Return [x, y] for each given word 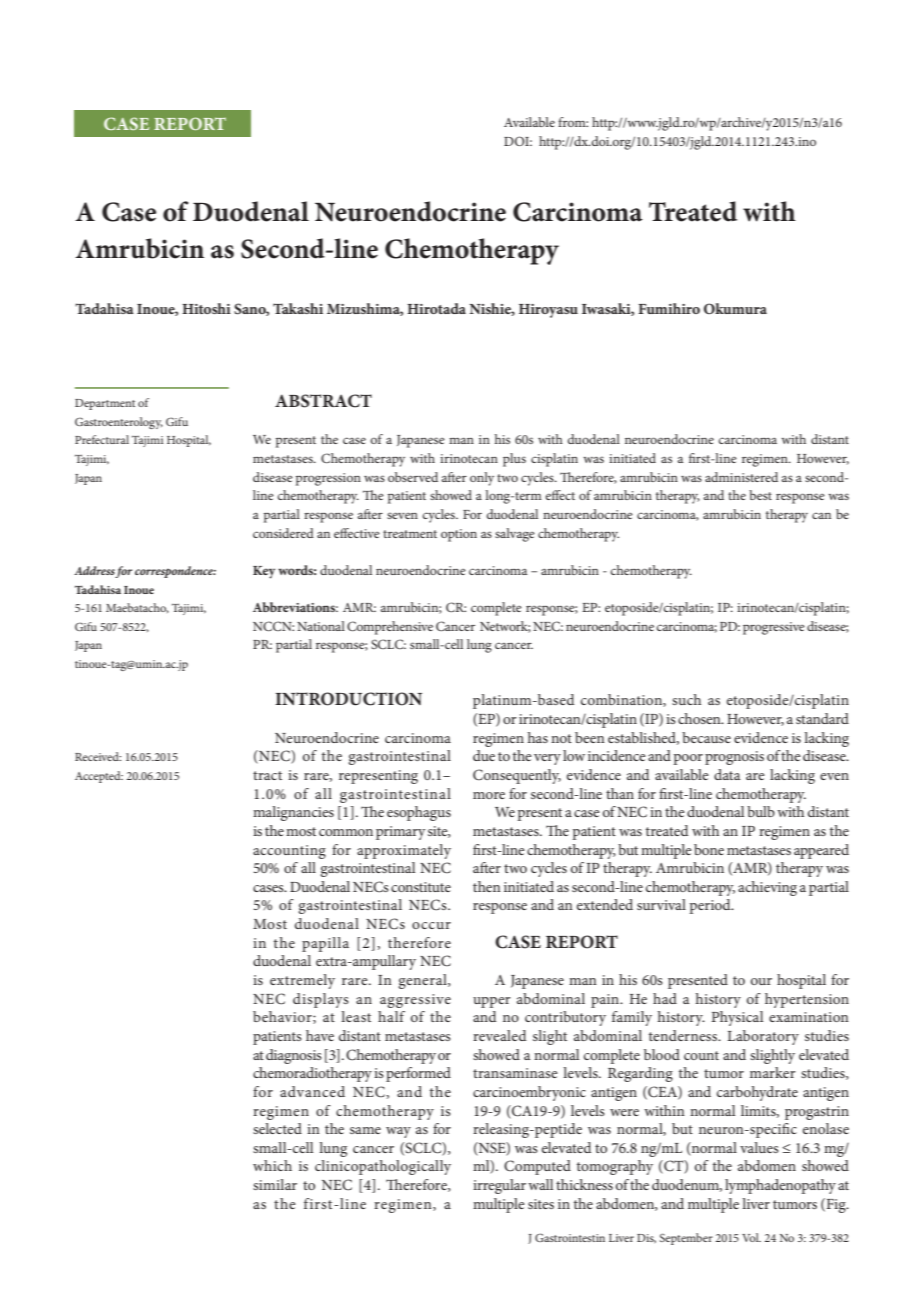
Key [264, 572]
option [459, 535]
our [761, 981]
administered [741, 477]
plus [514, 460]
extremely [302, 981]
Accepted [99, 777]
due [484, 755]
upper [492, 1002]
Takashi [298, 308]
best [760, 495]
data [727, 774]
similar [275, 1184]
